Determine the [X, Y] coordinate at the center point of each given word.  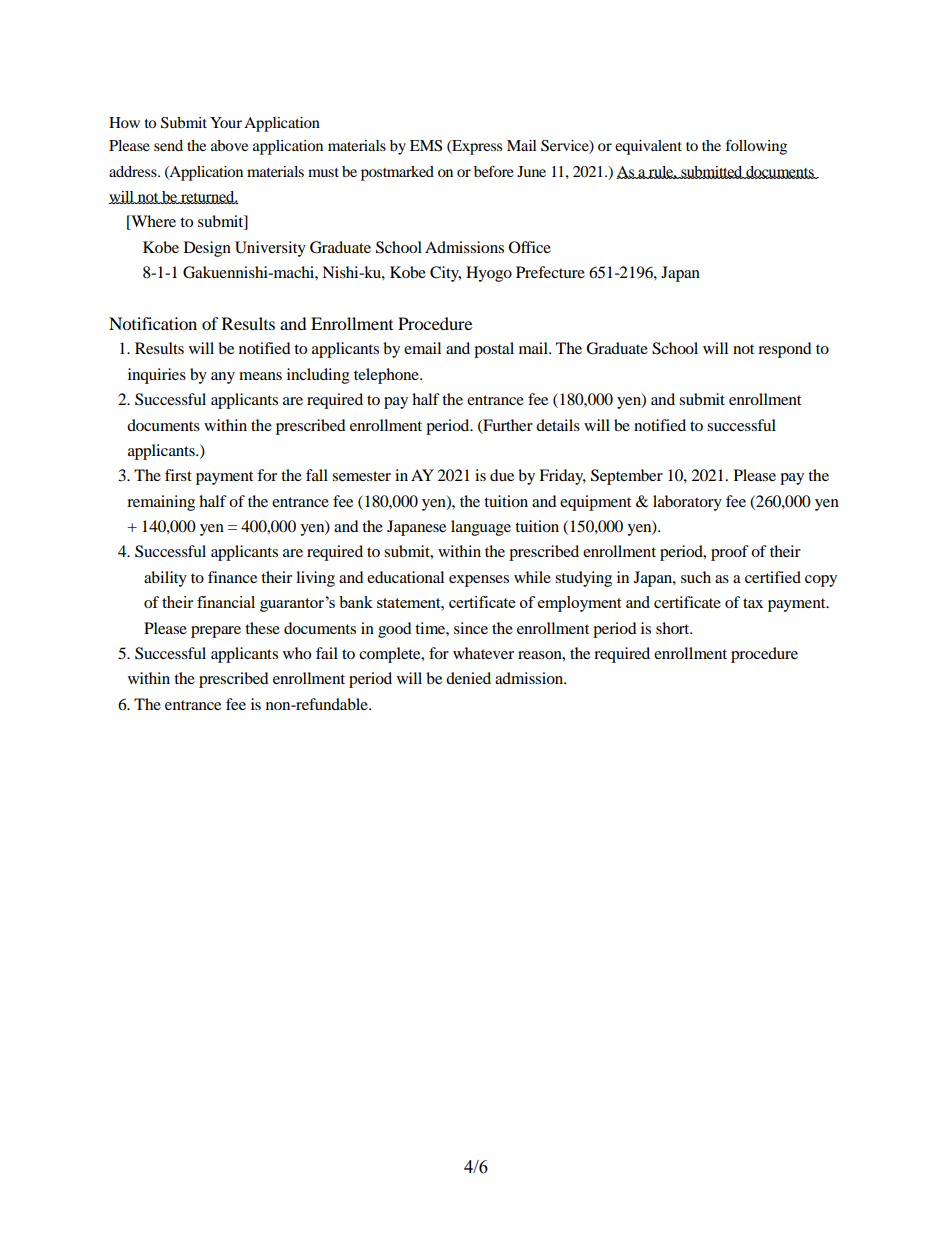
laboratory [687, 503]
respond [785, 350]
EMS [426, 146]
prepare [216, 632]
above [229, 145]
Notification [153, 323]
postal [494, 350]
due [502, 475]
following [756, 147]
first [178, 475]
